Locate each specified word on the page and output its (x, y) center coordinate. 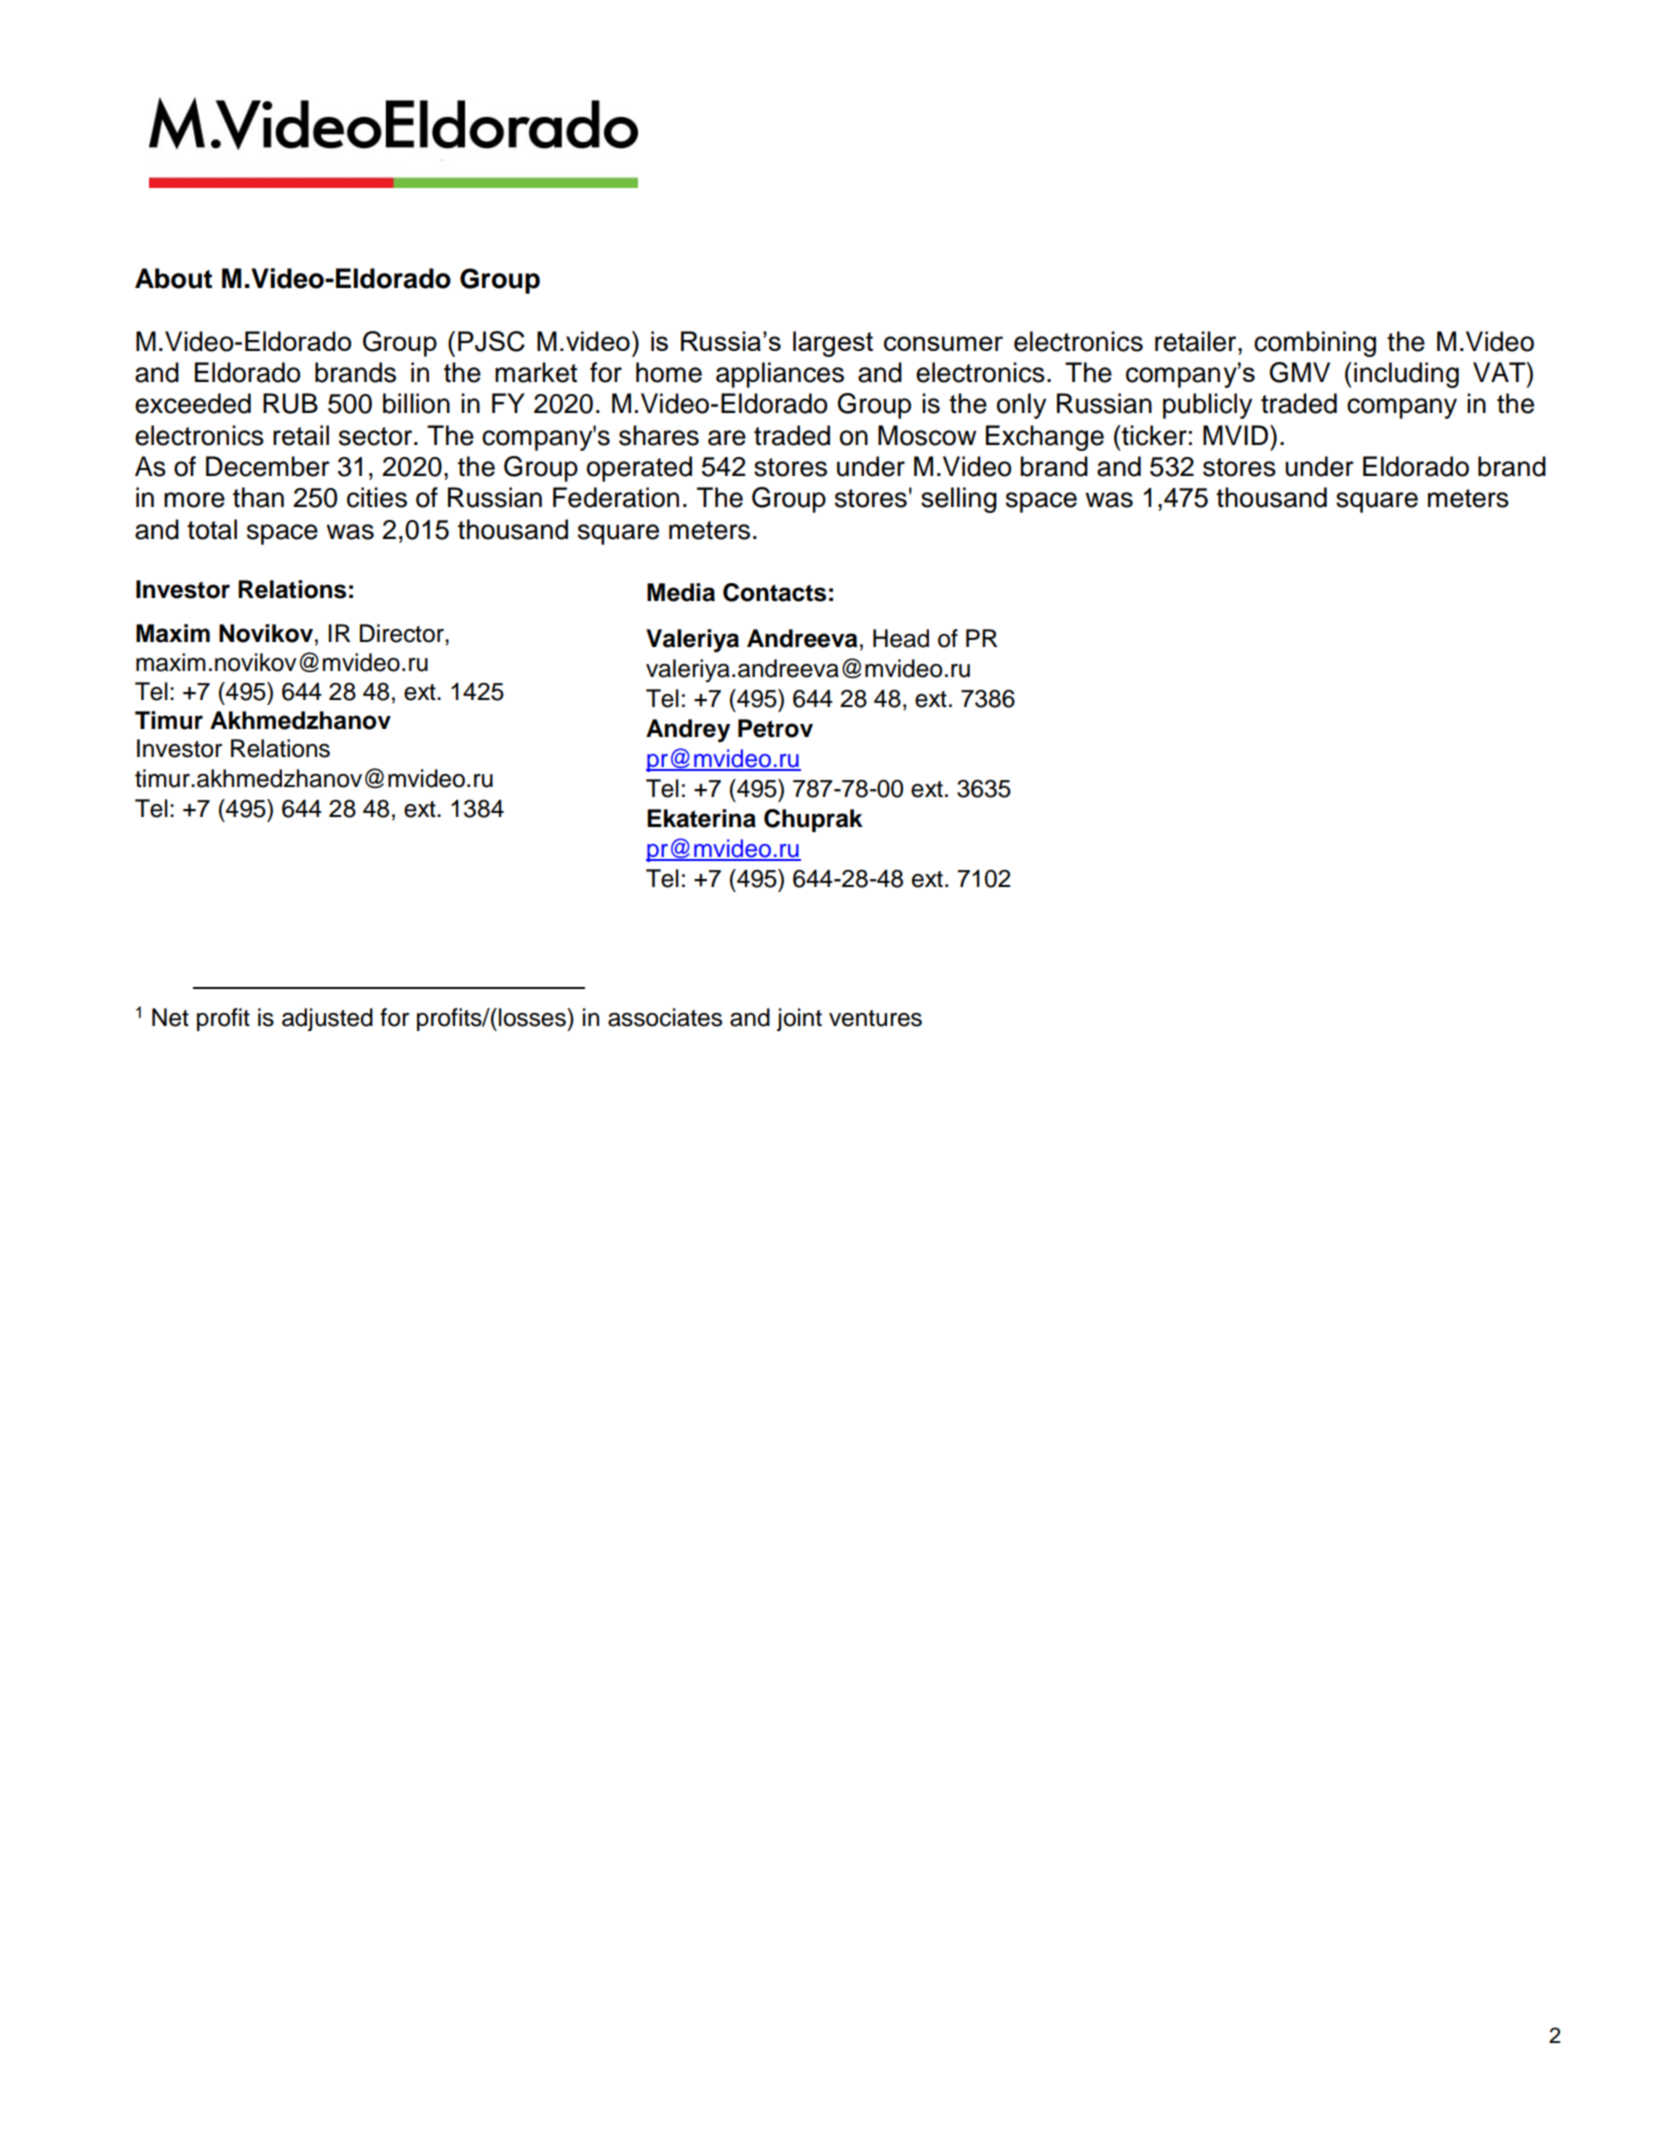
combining (1315, 344)
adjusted (327, 1019)
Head (901, 638)
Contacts (774, 592)
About (173, 278)
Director (403, 633)
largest (833, 344)
